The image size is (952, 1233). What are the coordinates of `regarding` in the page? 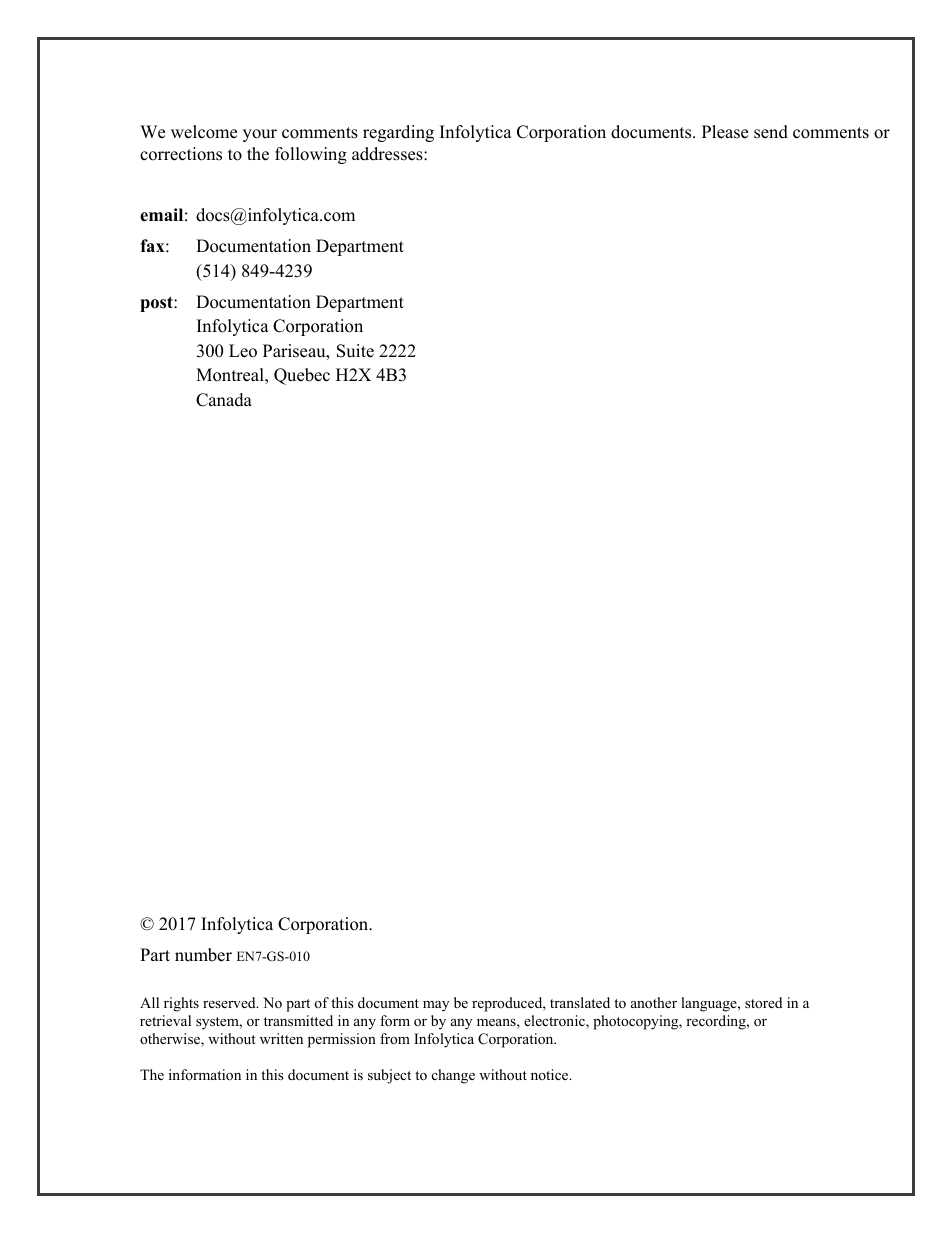 It's located at (398, 133).
